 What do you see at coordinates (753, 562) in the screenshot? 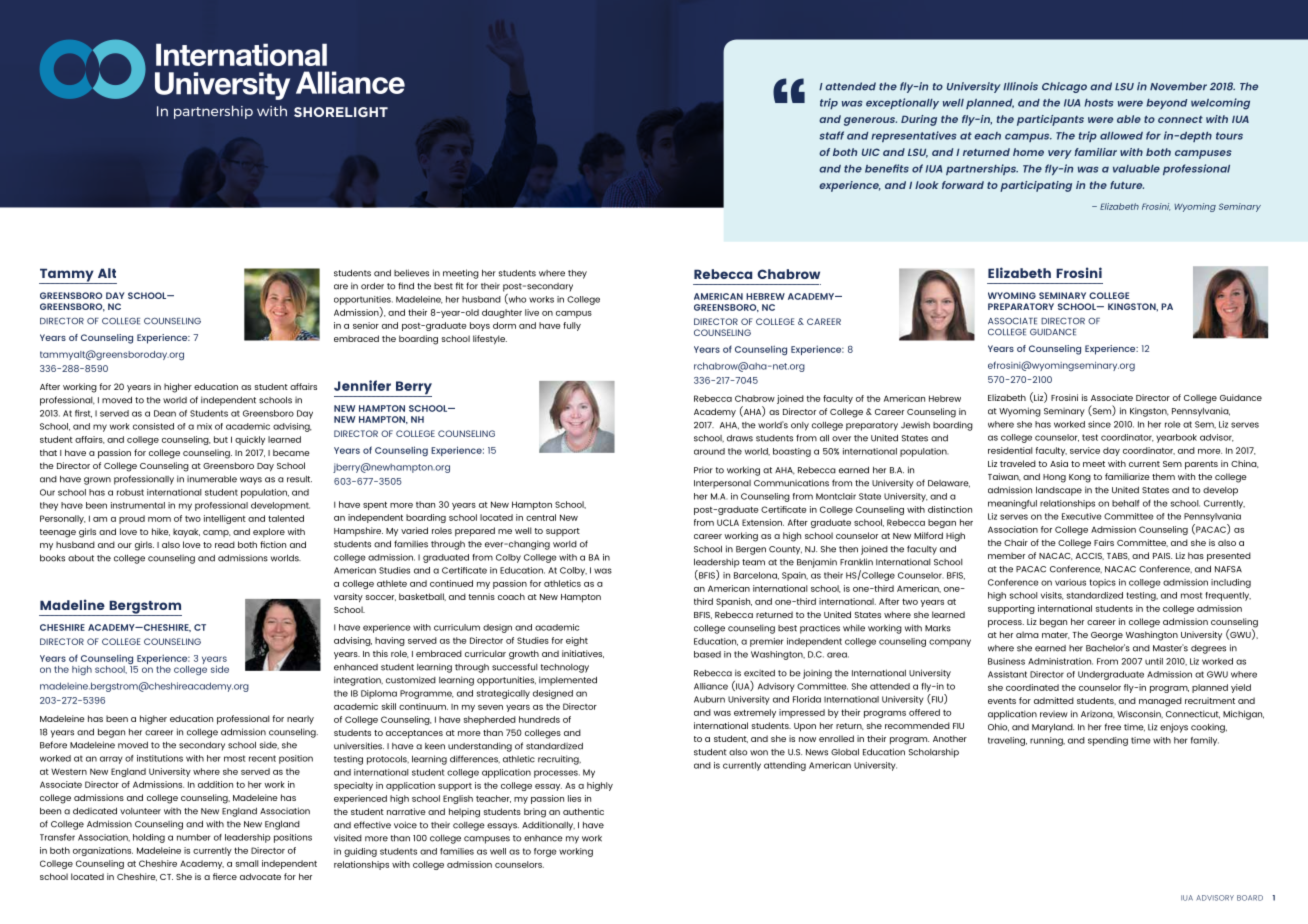
I see `team` at bounding box center [753, 562].
